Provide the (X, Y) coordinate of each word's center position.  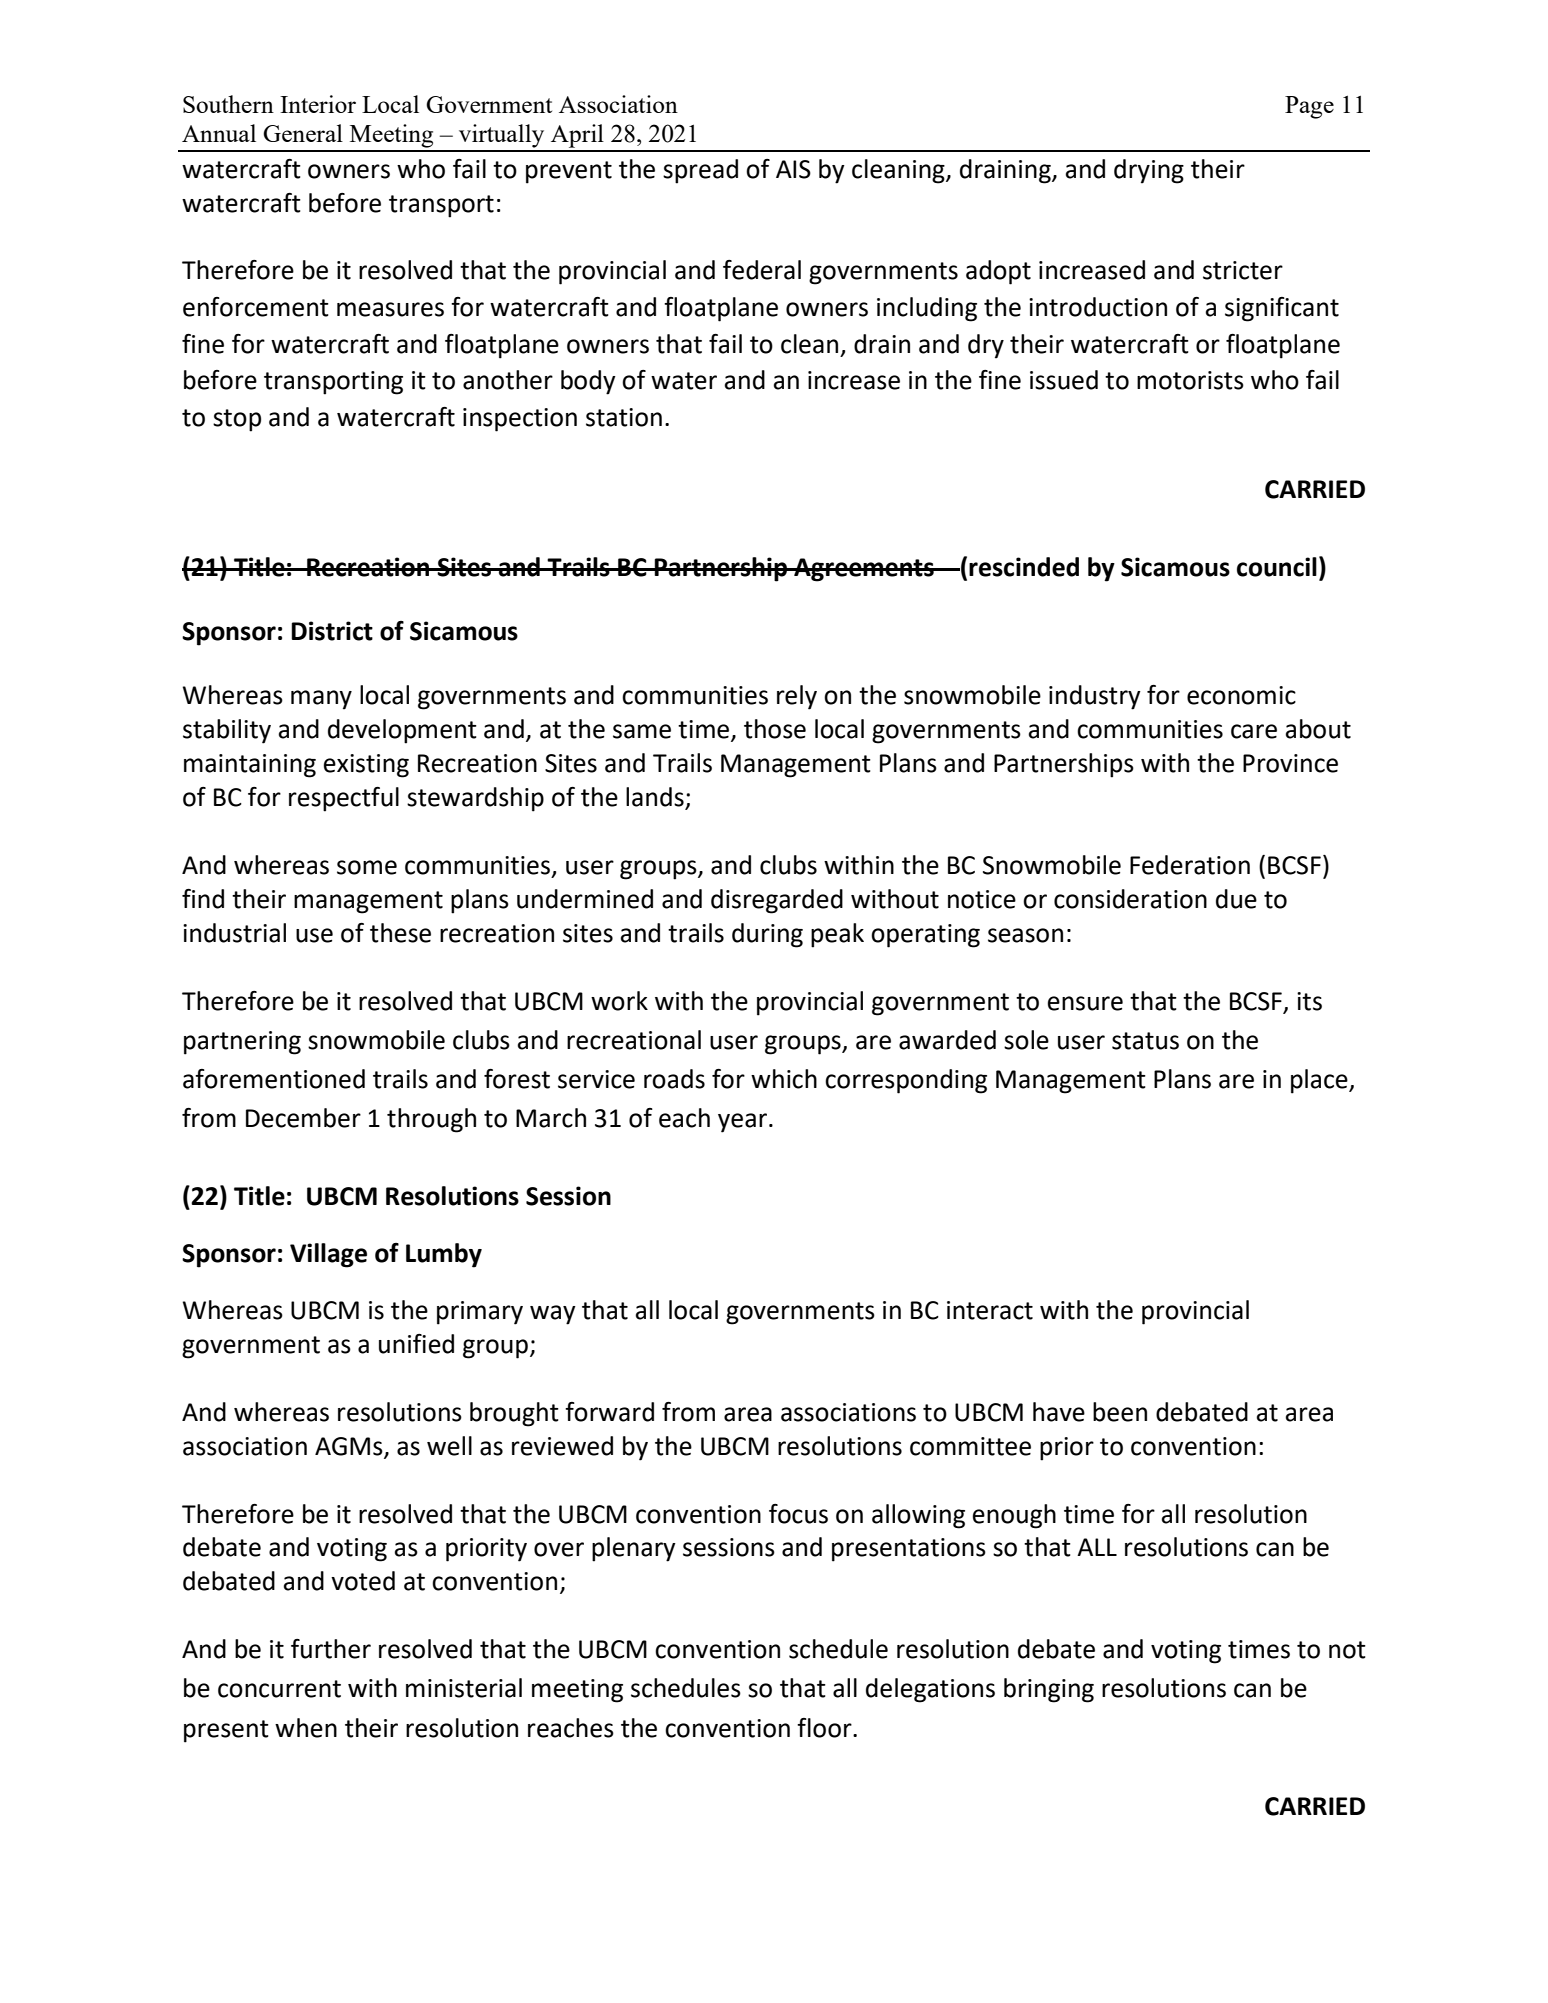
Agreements (864, 570)
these (400, 933)
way (553, 1315)
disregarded (777, 901)
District (332, 631)
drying (1149, 171)
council (1277, 567)
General (303, 133)
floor (825, 1728)
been (1120, 1412)
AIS (793, 169)
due (1236, 899)
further (331, 1649)
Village (328, 1255)
